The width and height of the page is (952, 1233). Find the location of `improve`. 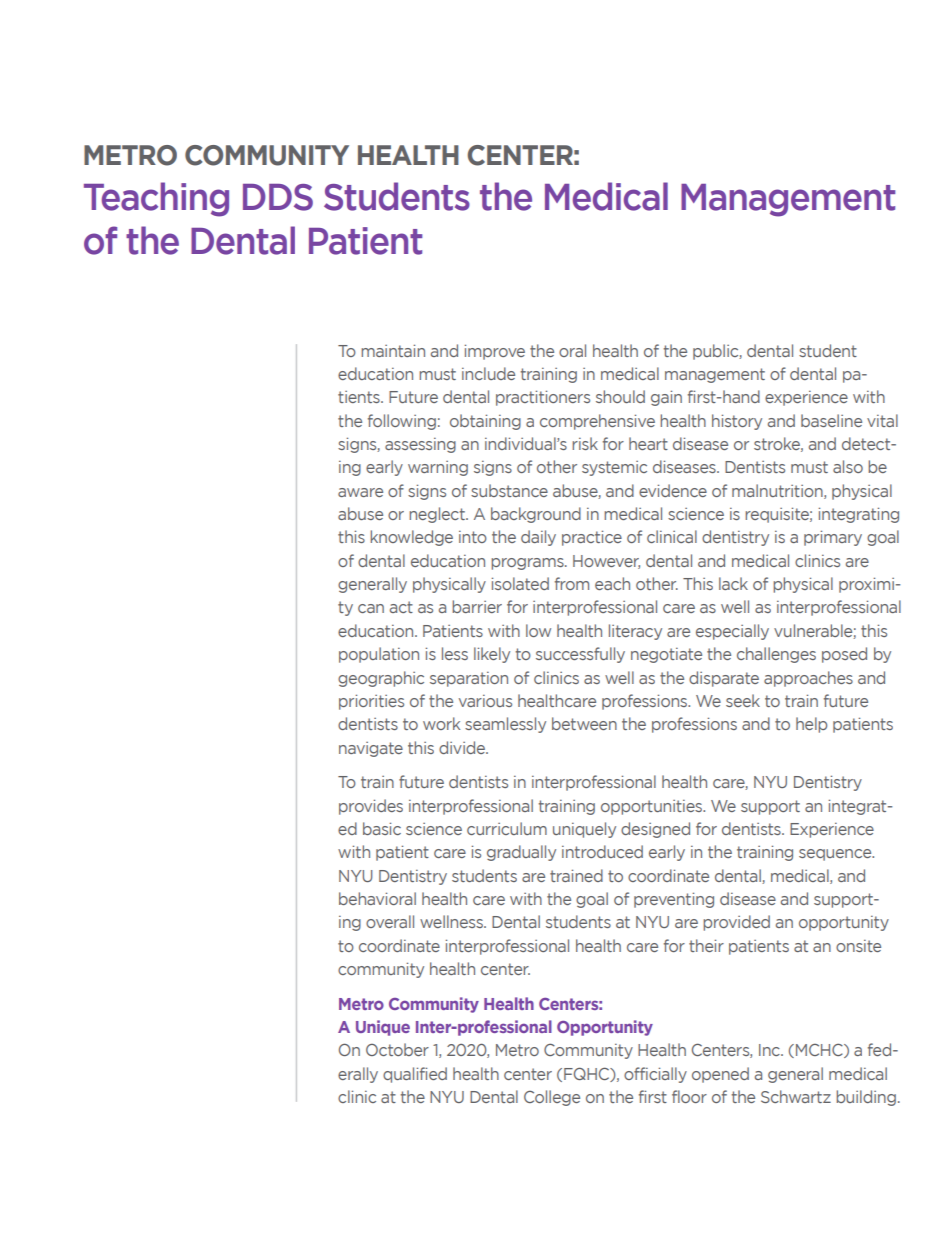

improve is located at coordinates (495, 352).
